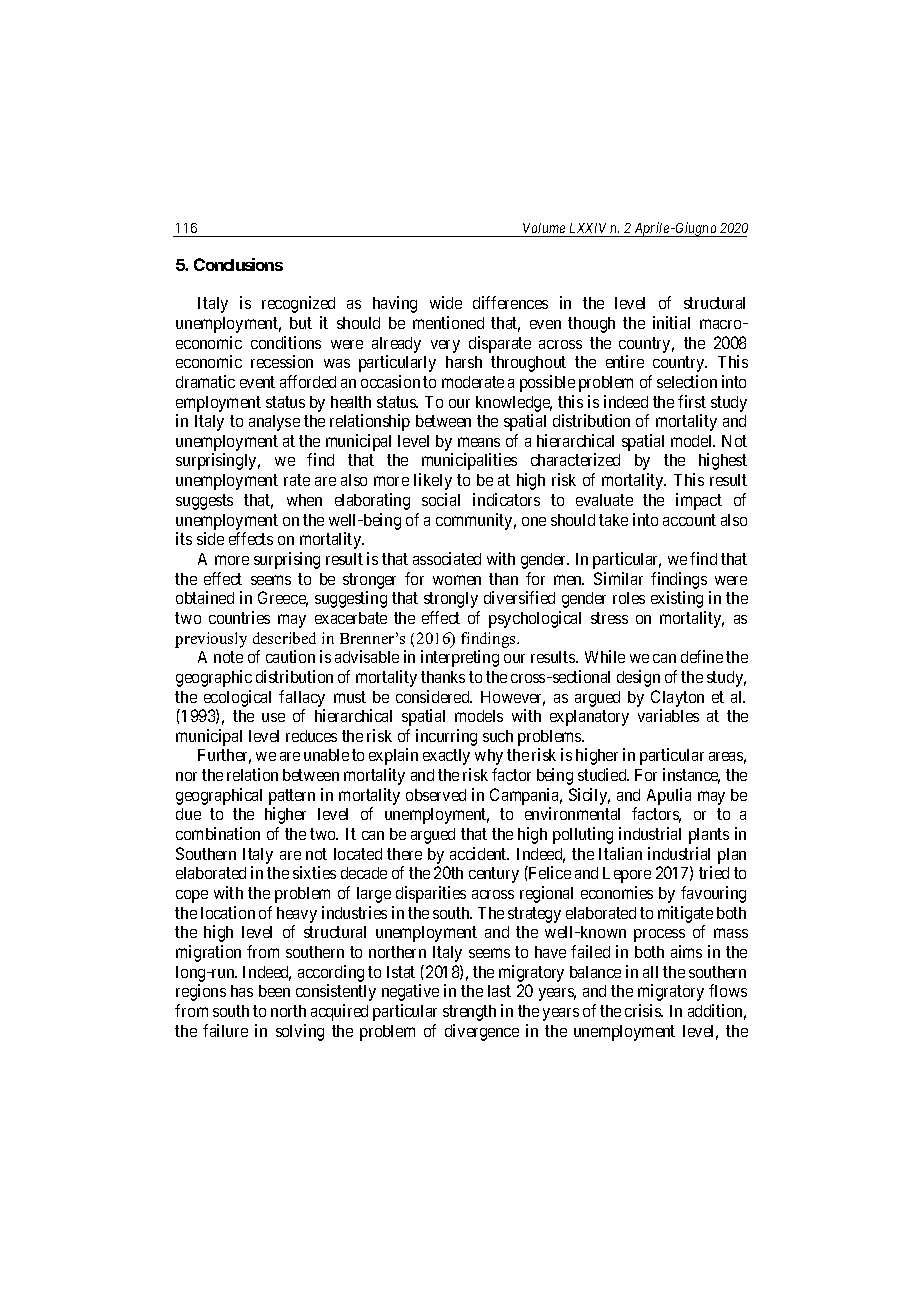  What do you see at coordinates (677, 599) in the document?
I see `existing` at bounding box center [677, 599].
